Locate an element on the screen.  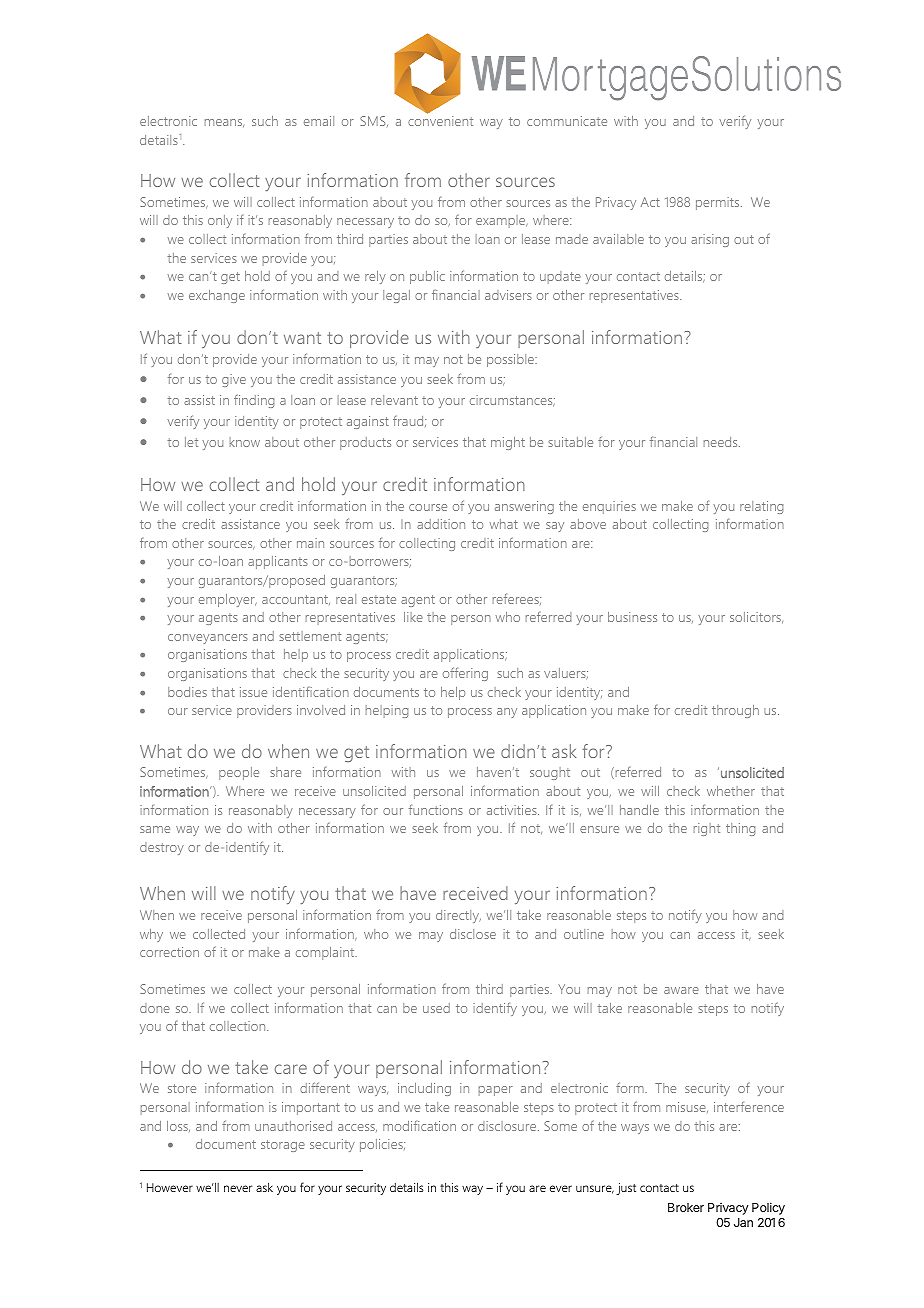
storage is located at coordinates (283, 1146).
